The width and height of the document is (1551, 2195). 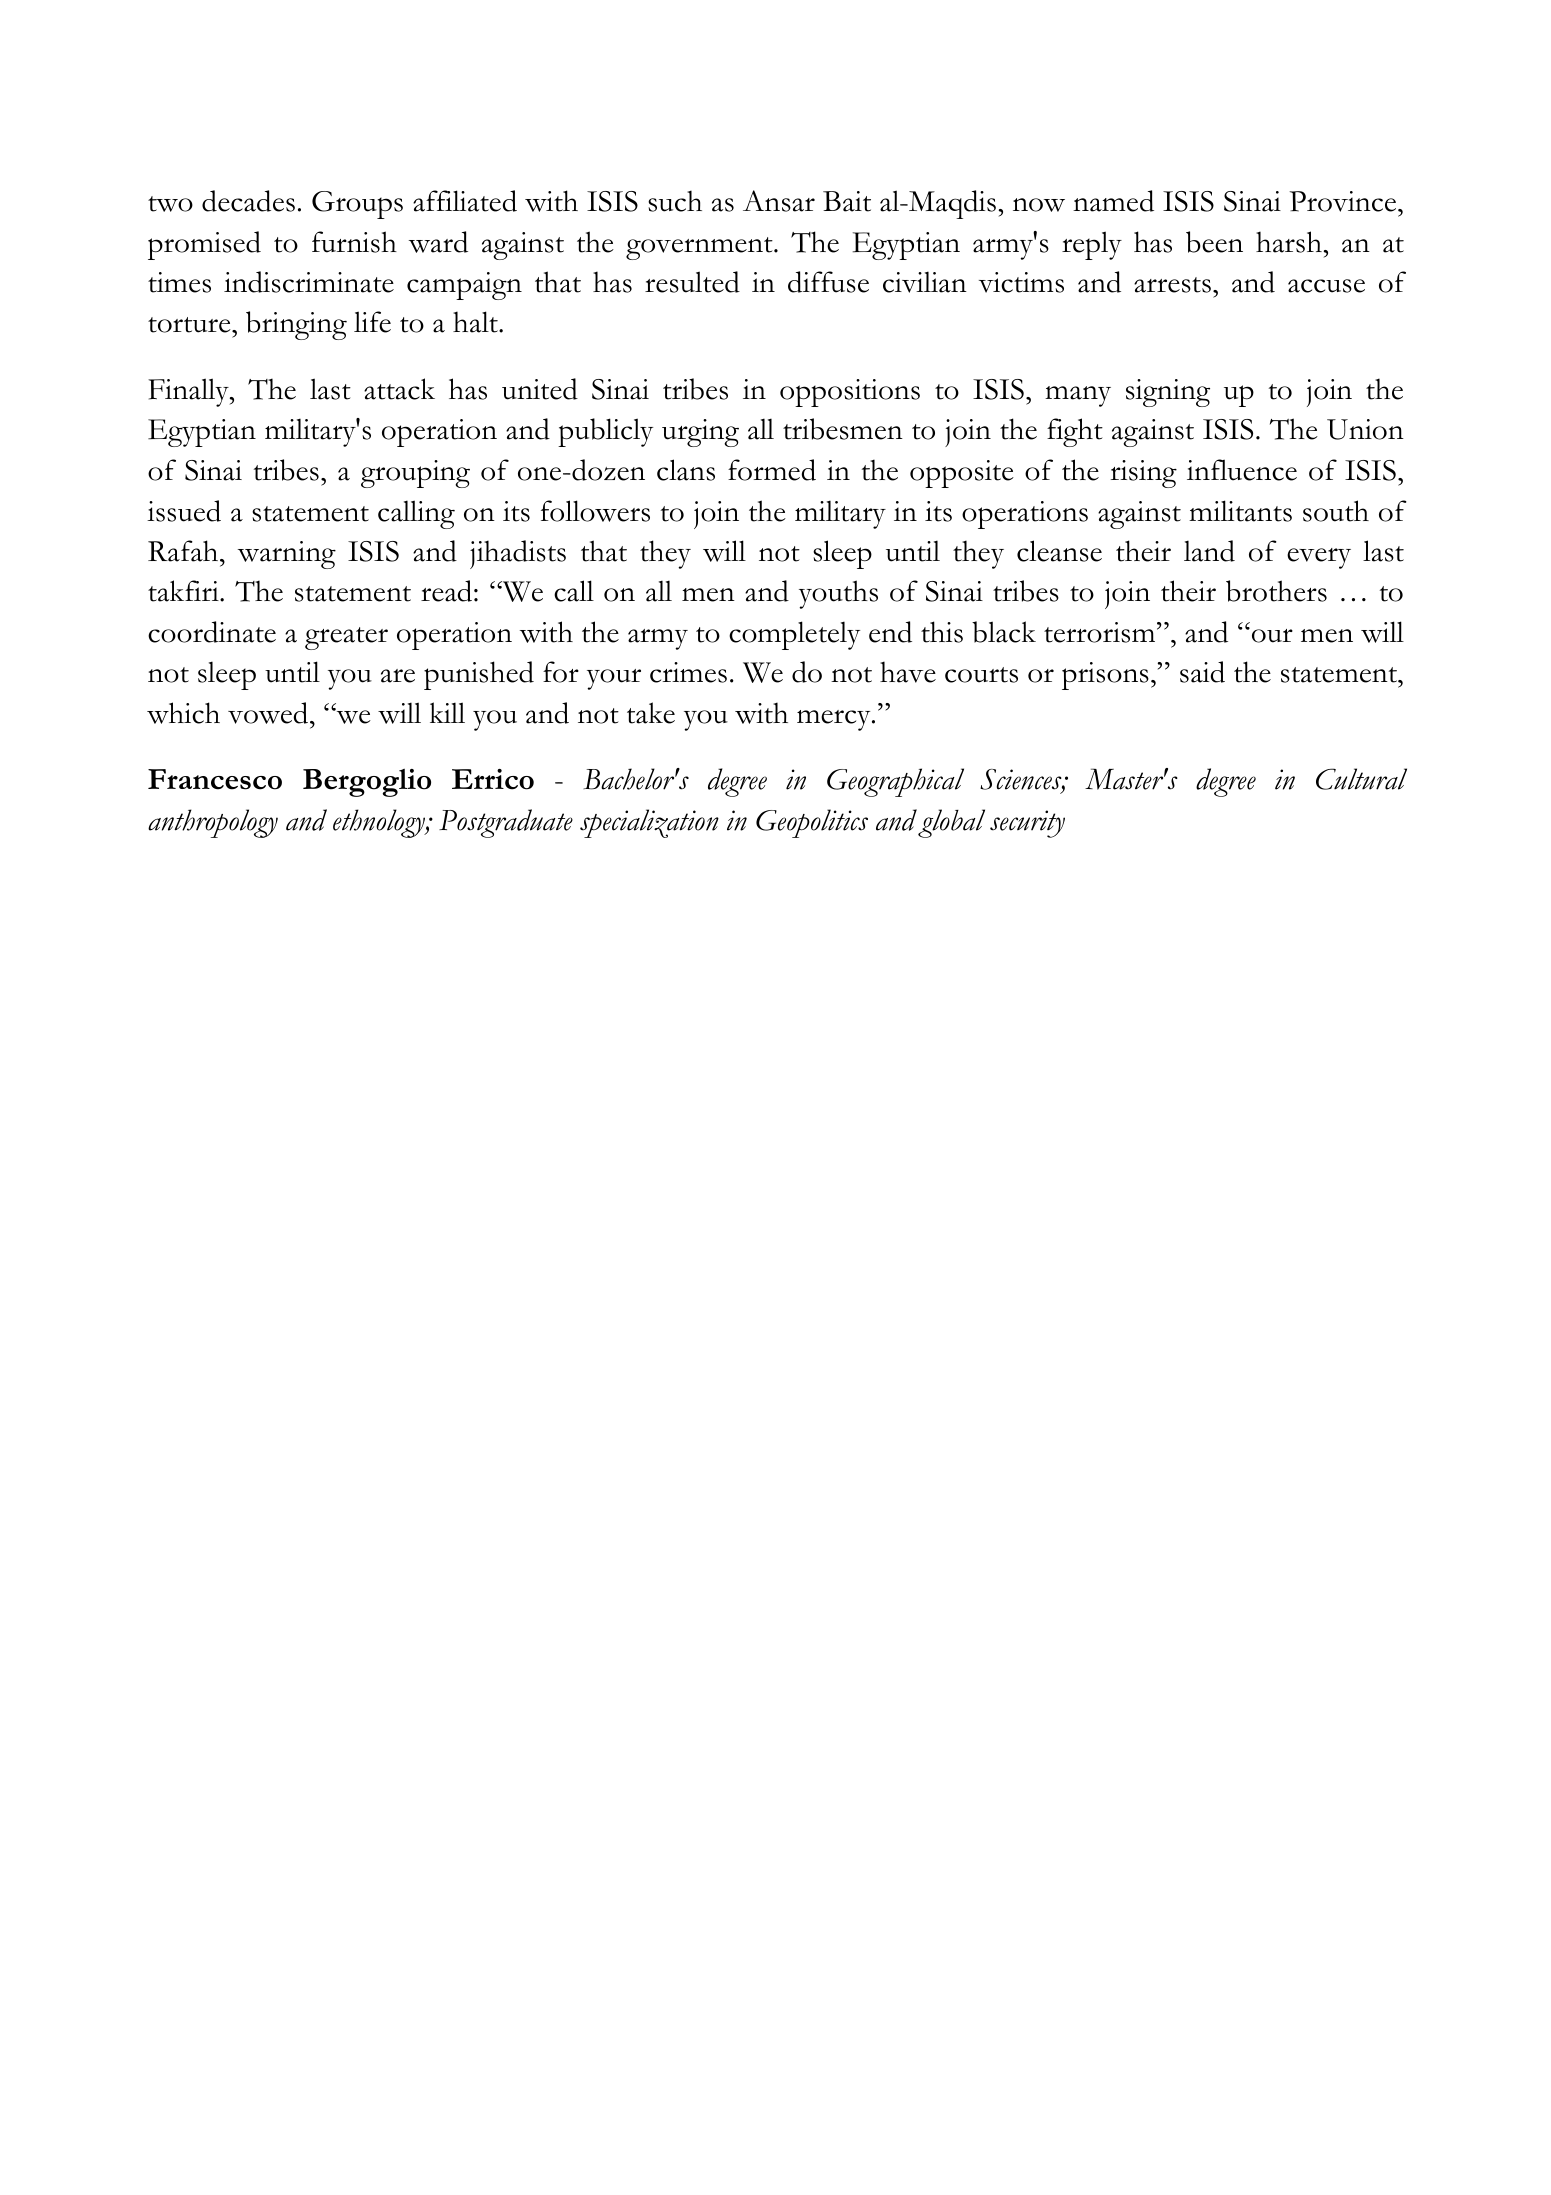 I want to click on been, so click(x=1214, y=242).
